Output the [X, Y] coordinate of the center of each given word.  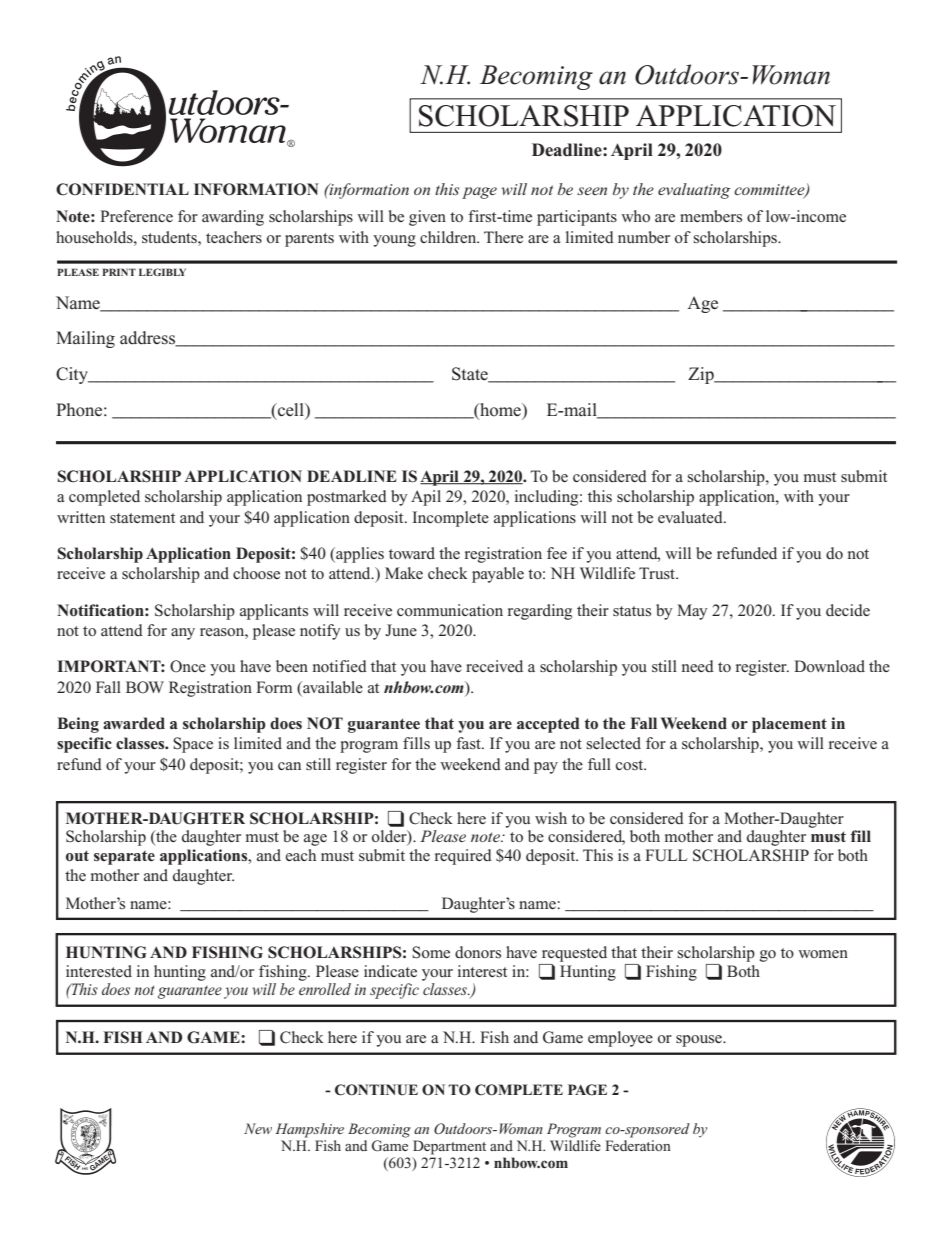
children [449, 237]
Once [188, 666]
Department [449, 1147]
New [258, 1128]
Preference [136, 216]
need [698, 666]
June [401, 630]
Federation [638, 1145]
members [711, 216]
